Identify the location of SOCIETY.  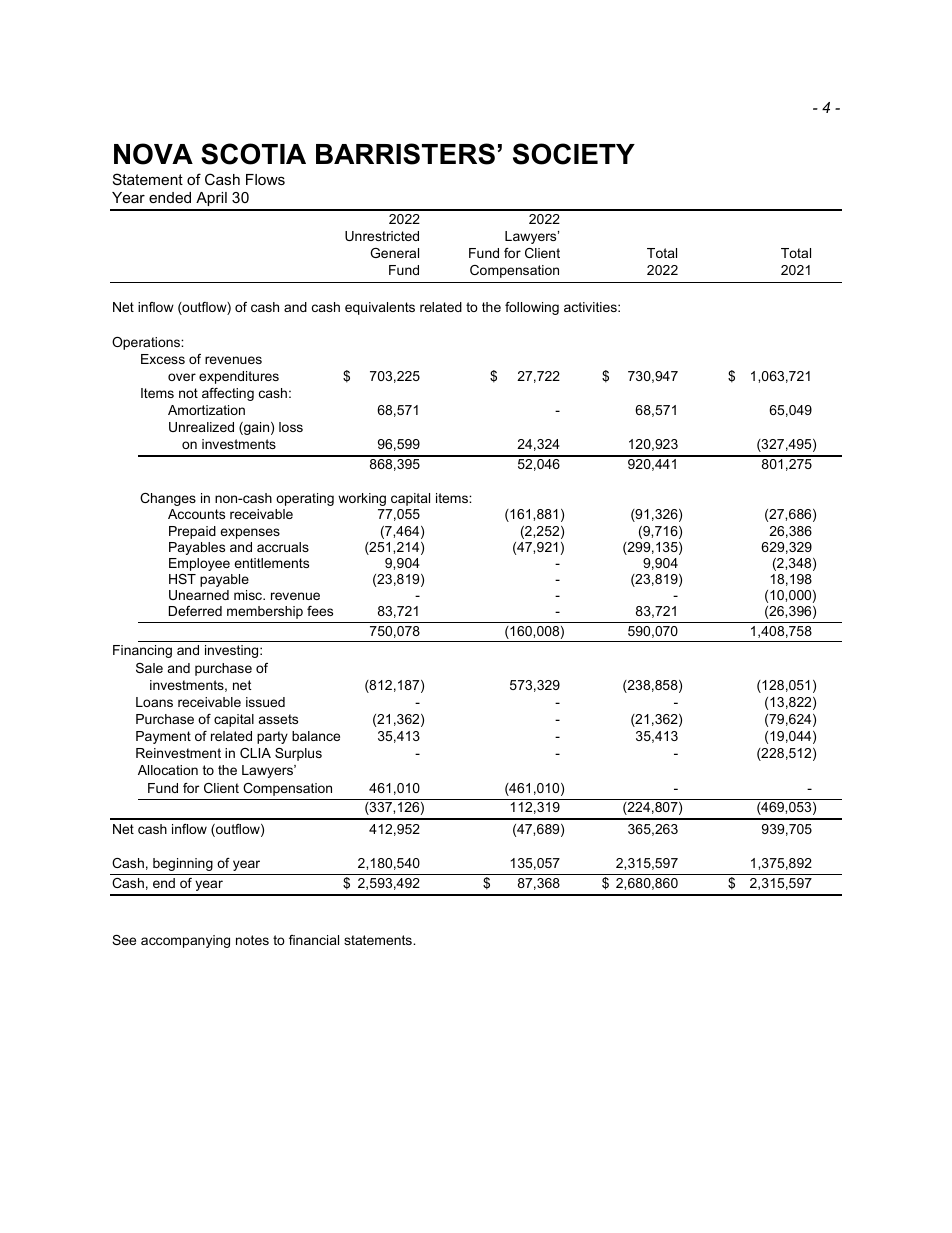
(574, 154).
